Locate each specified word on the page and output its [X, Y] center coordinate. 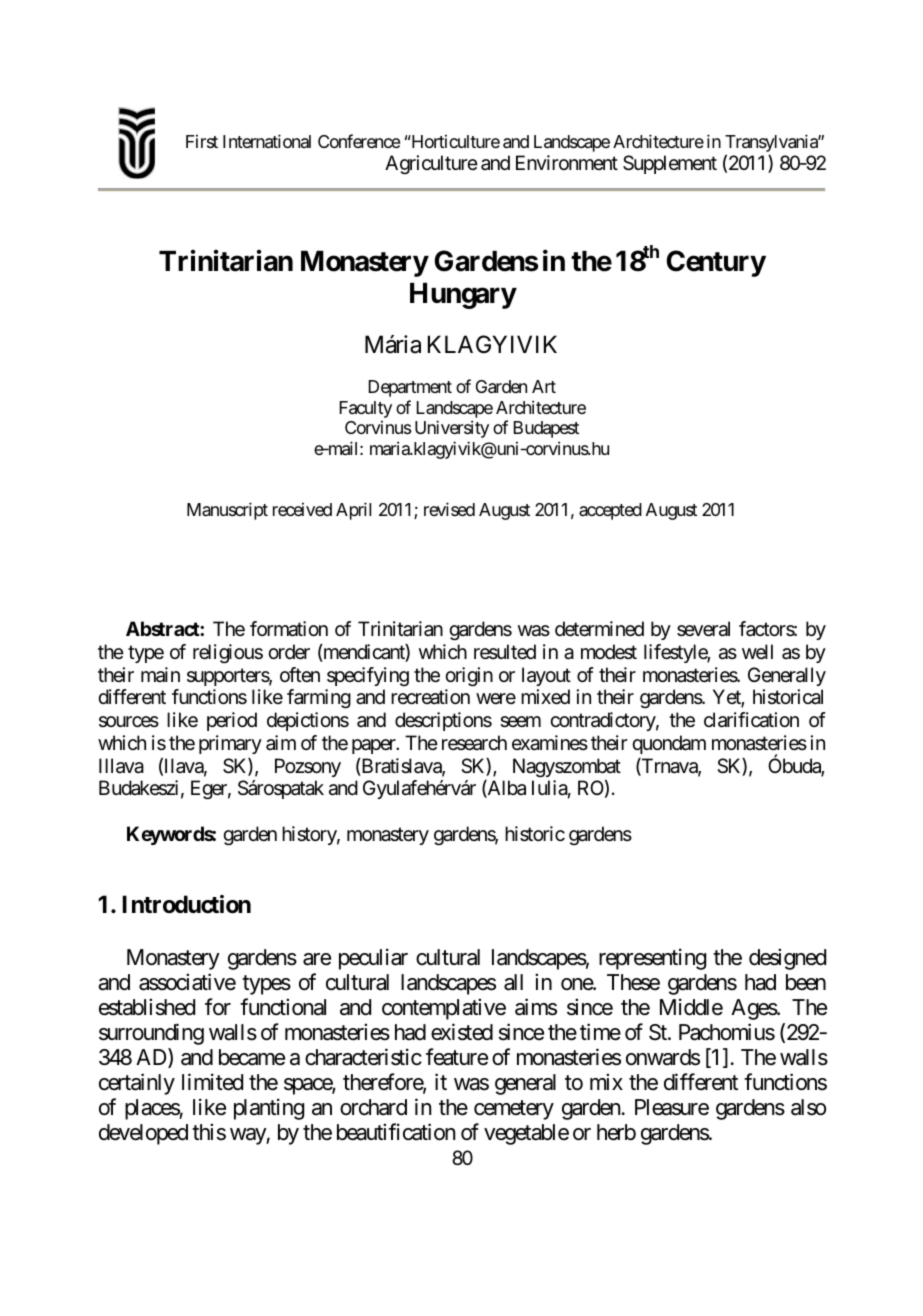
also [808, 1107]
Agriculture [431, 165]
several [703, 629]
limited [212, 1082]
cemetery [514, 1110]
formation [289, 629]
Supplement [670, 164]
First [202, 141]
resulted [505, 652]
